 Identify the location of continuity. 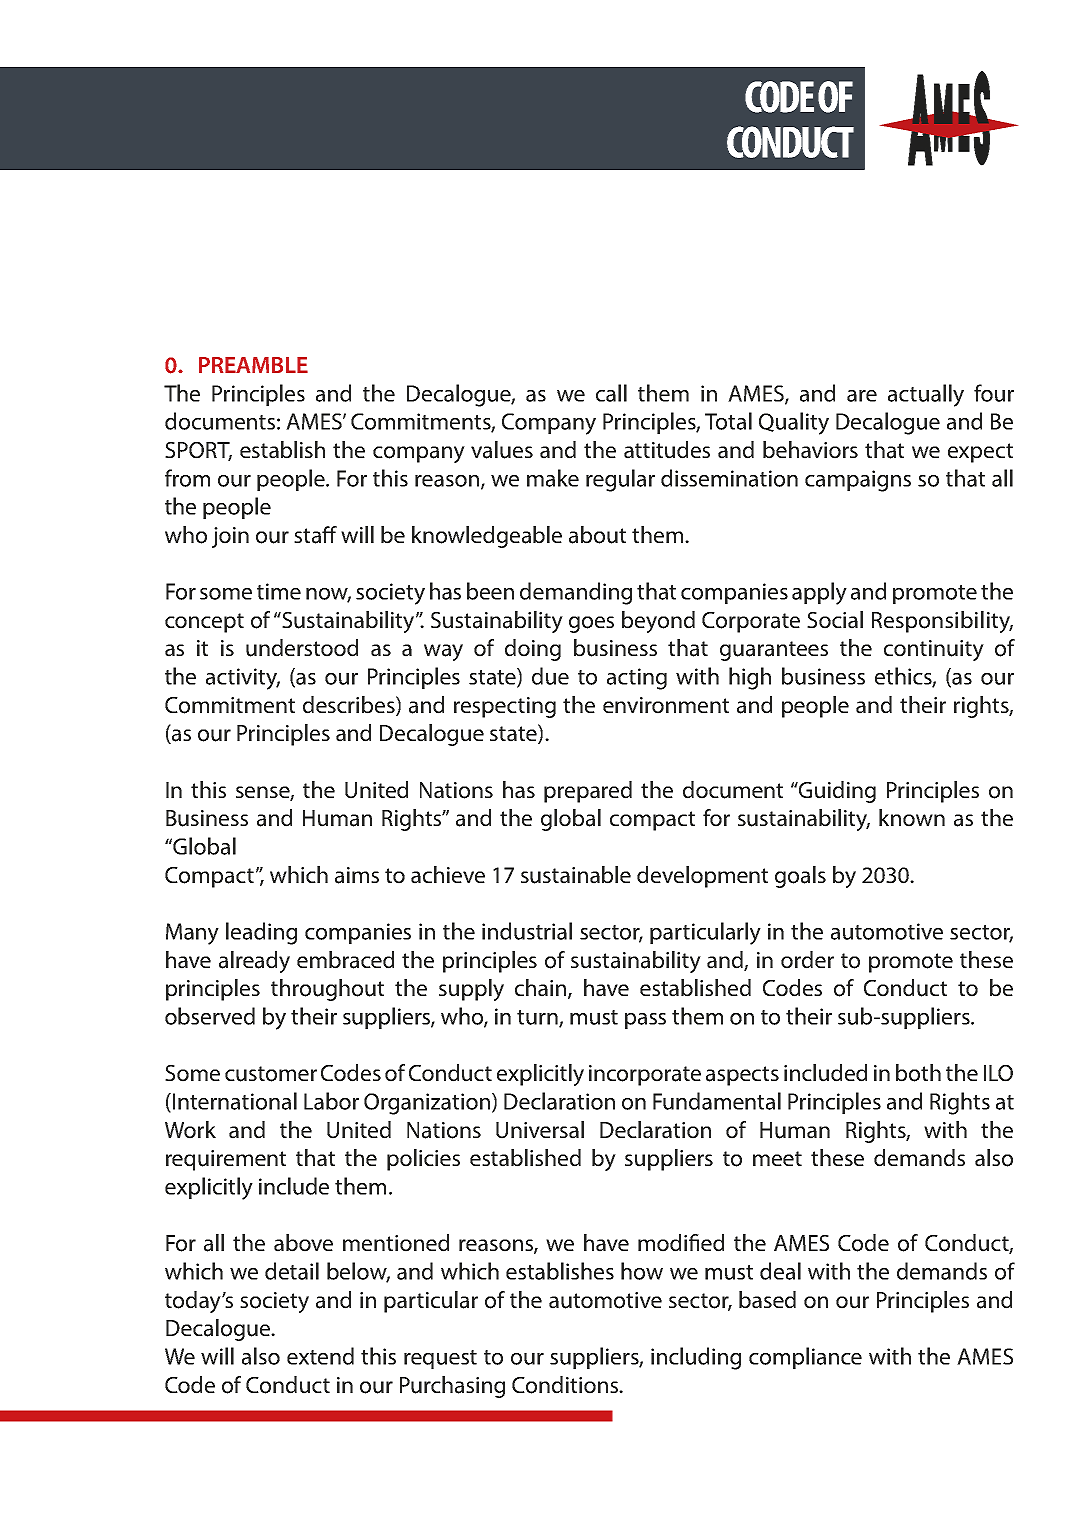
(934, 650).
